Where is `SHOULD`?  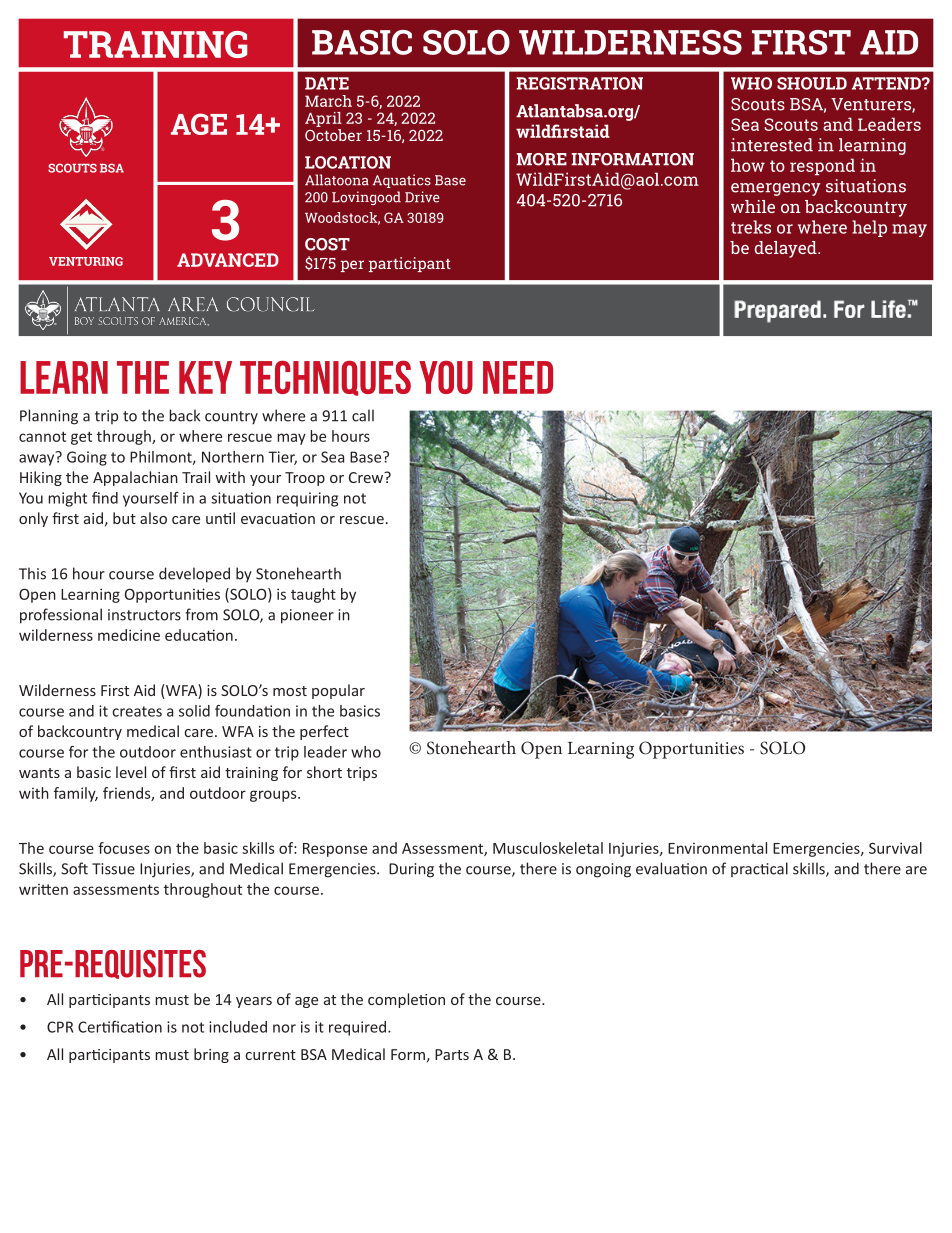 SHOULD is located at coordinates (812, 83).
